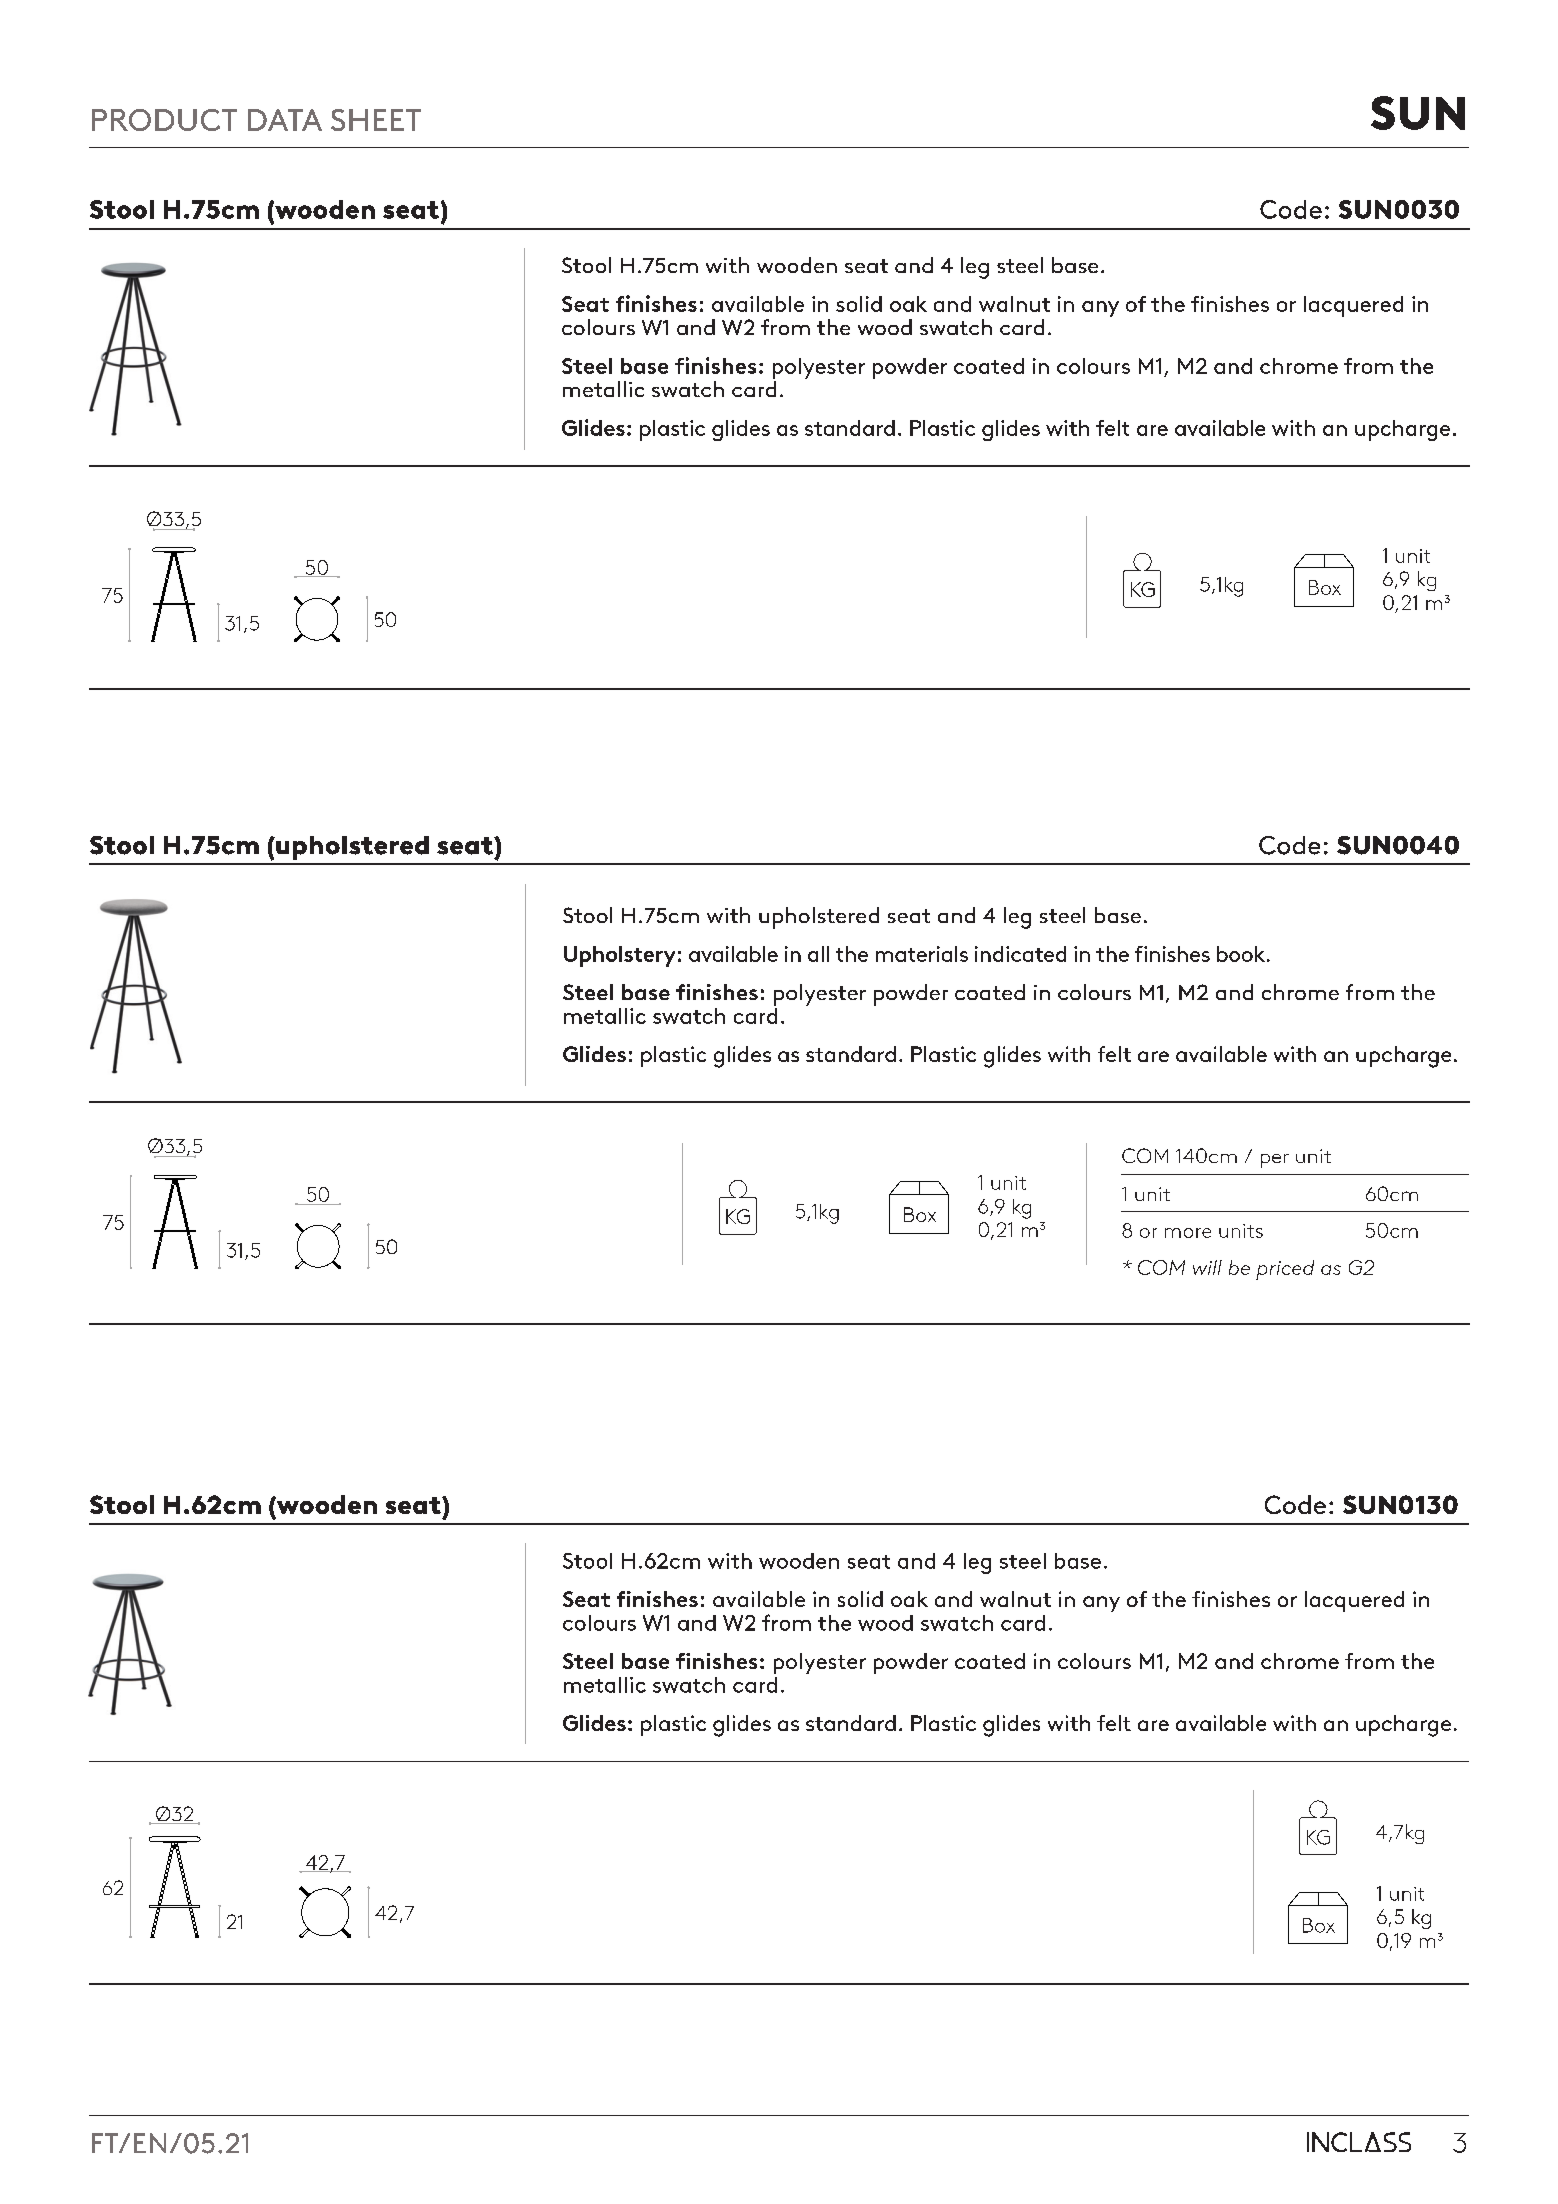 Image resolution: width=1558 pixels, height=2204 pixels. What do you see at coordinates (1188, 1233) in the screenshot?
I see `more` at bounding box center [1188, 1233].
